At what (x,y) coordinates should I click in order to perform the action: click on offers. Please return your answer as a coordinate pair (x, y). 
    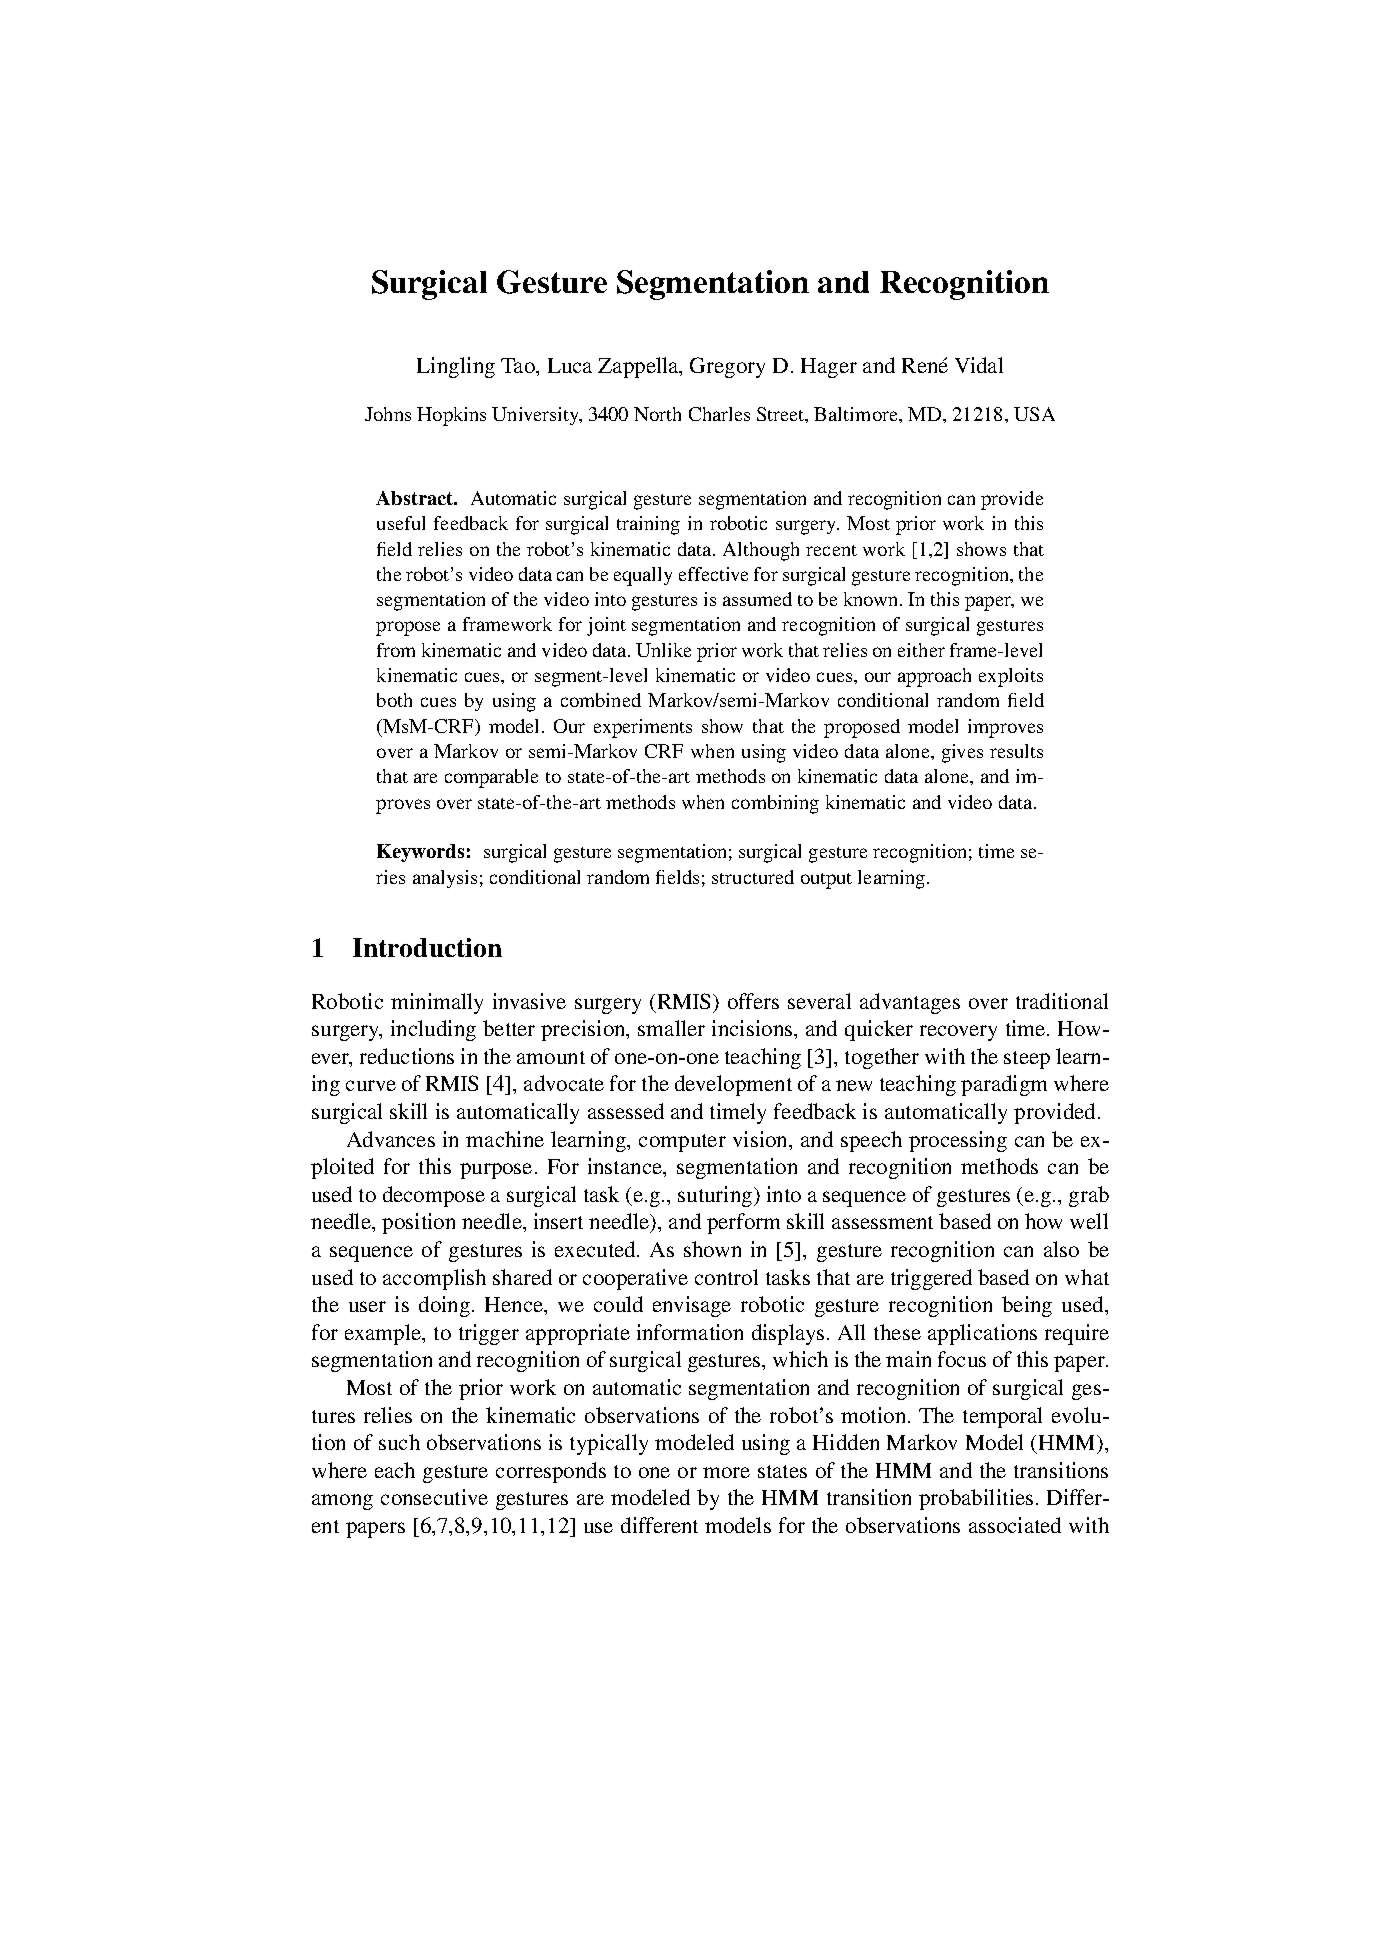
    Looking at the image, I should click on (753, 1001).
